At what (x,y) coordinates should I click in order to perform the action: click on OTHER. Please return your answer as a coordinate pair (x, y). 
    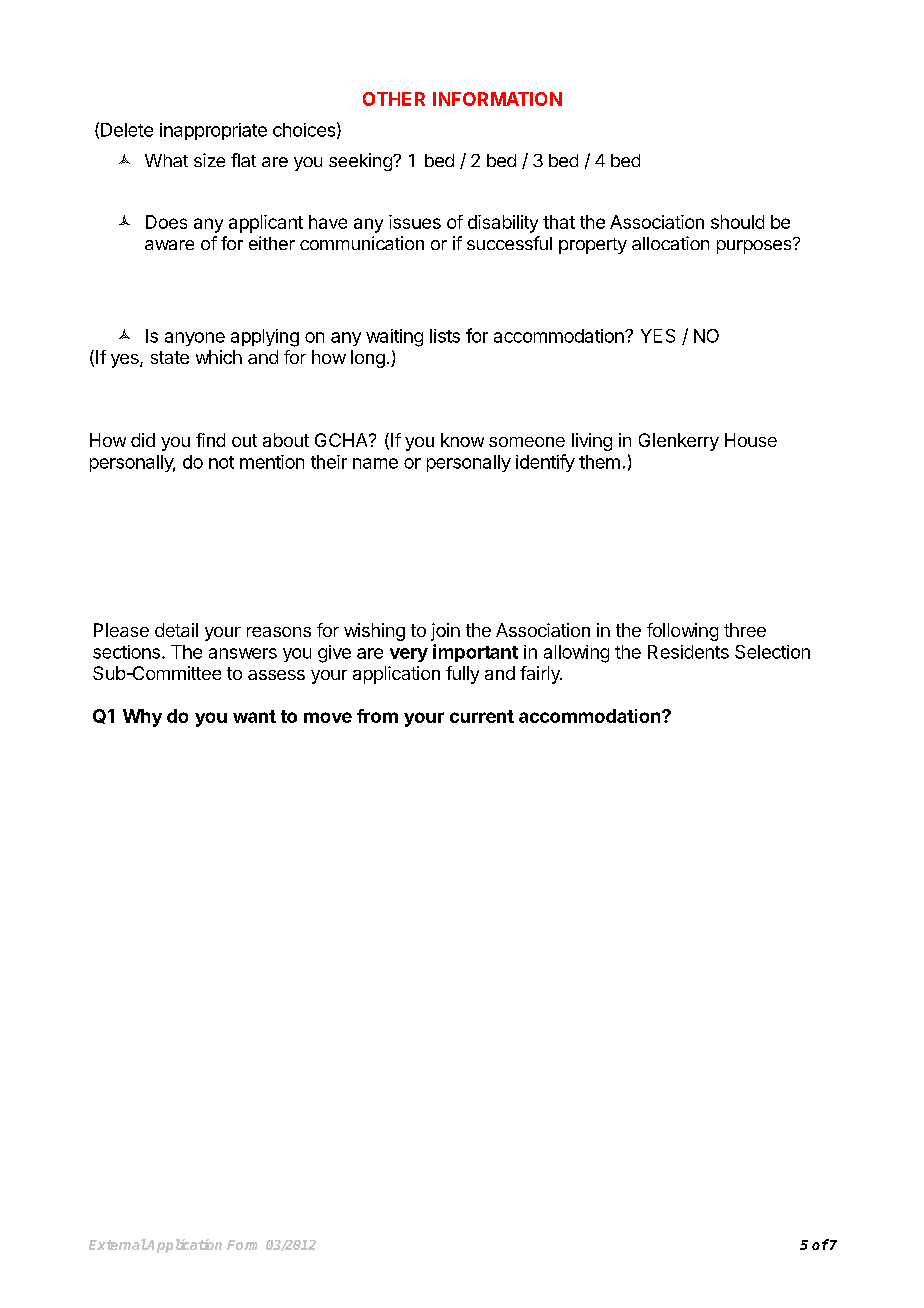
    Looking at the image, I should click on (394, 99).
